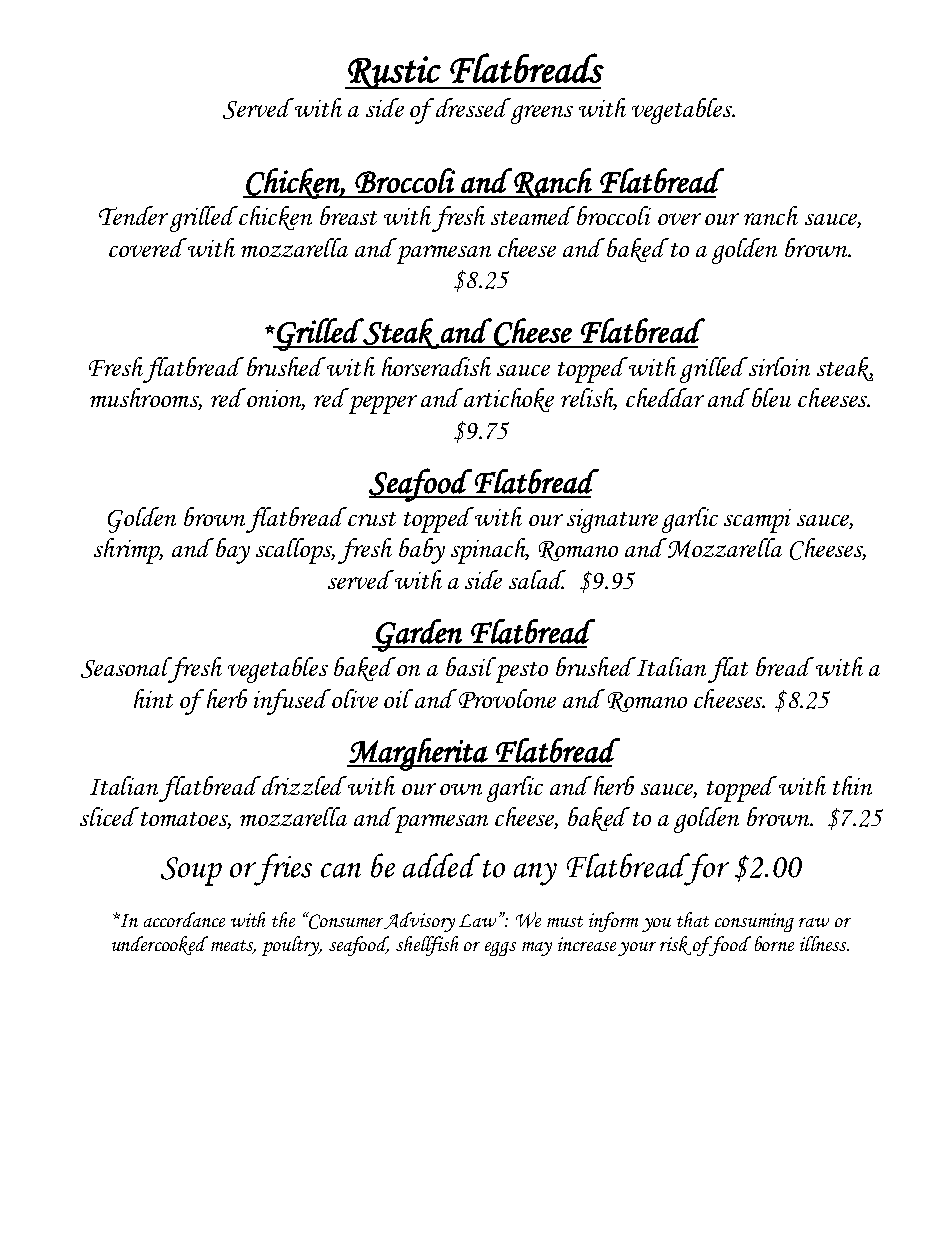  I want to click on Law, so click(479, 920).
